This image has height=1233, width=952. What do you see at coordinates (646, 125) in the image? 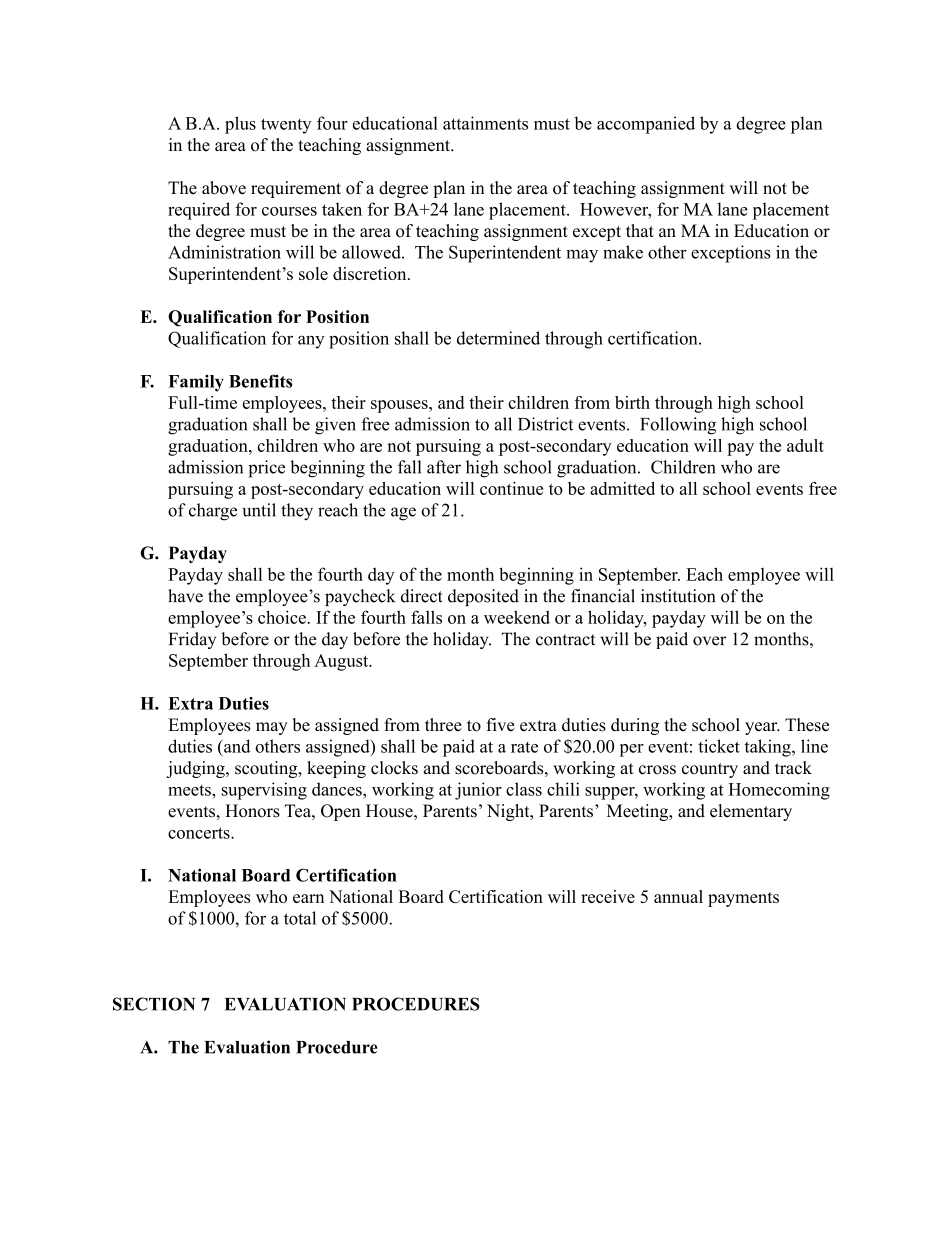
I see `accompanied` at bounding box center [646, 125].
